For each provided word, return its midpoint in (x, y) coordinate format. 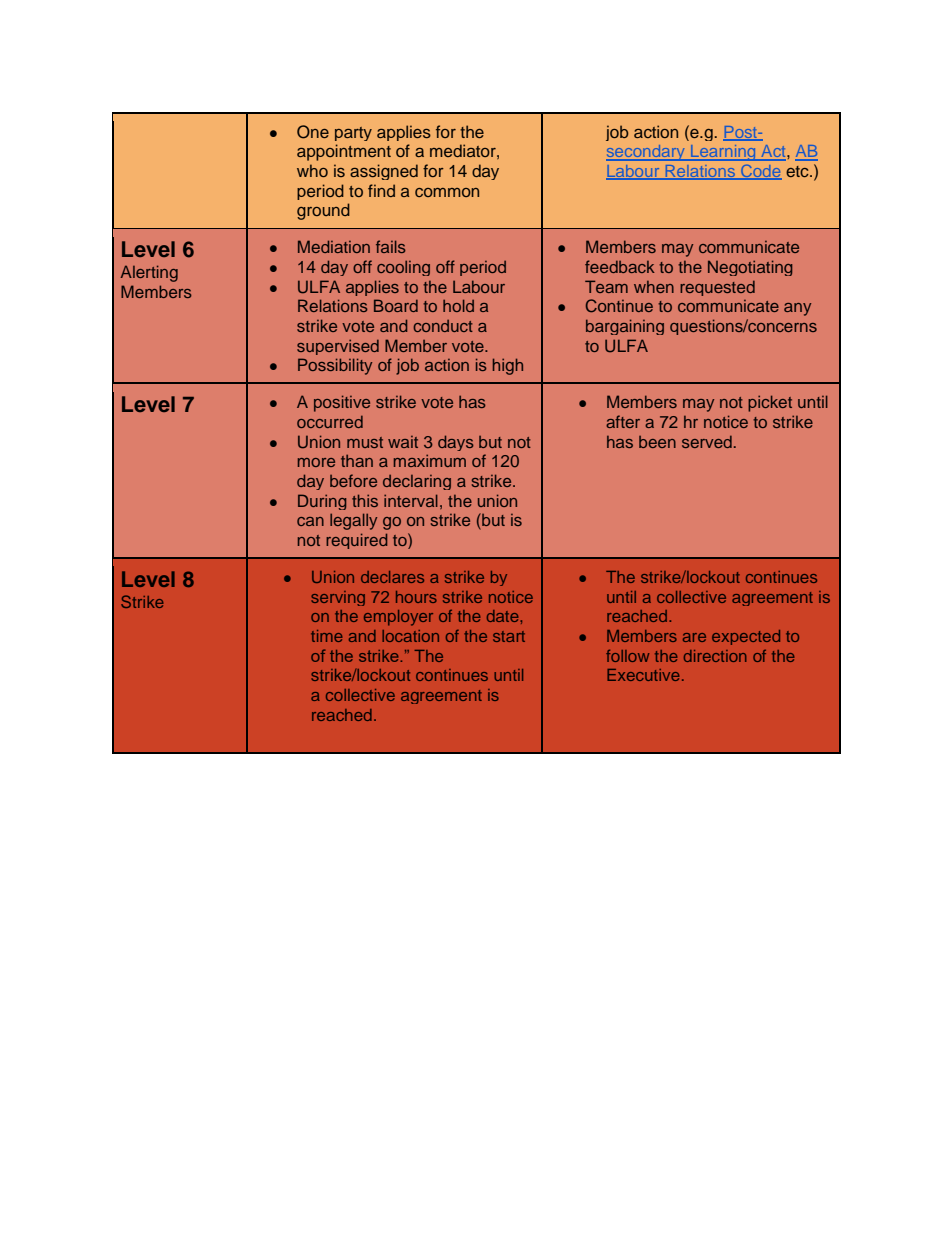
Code (760, 172)
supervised (338, 347)
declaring (417, 482)
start (509, 636)
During (322, 502)
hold (458, 305)
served (707, 441)
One (313, 132)
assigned (384, 172)
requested (717, 288)
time (327, 636)
